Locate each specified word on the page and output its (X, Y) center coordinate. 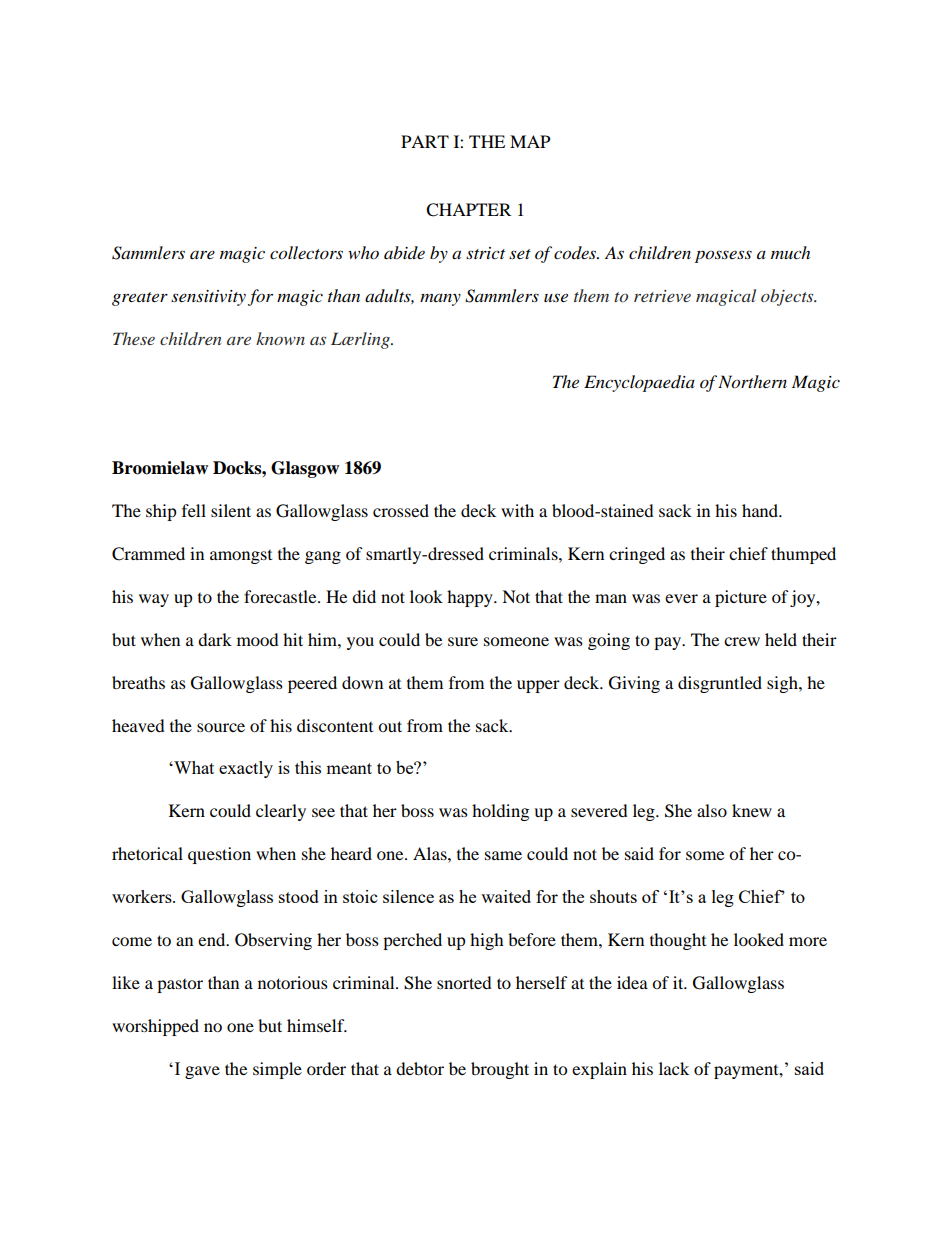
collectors (306, 253)
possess (723, 256)
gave (202, 1072)
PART (425, 141)
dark (215, 639)
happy (471, 598)
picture (741, 598)
